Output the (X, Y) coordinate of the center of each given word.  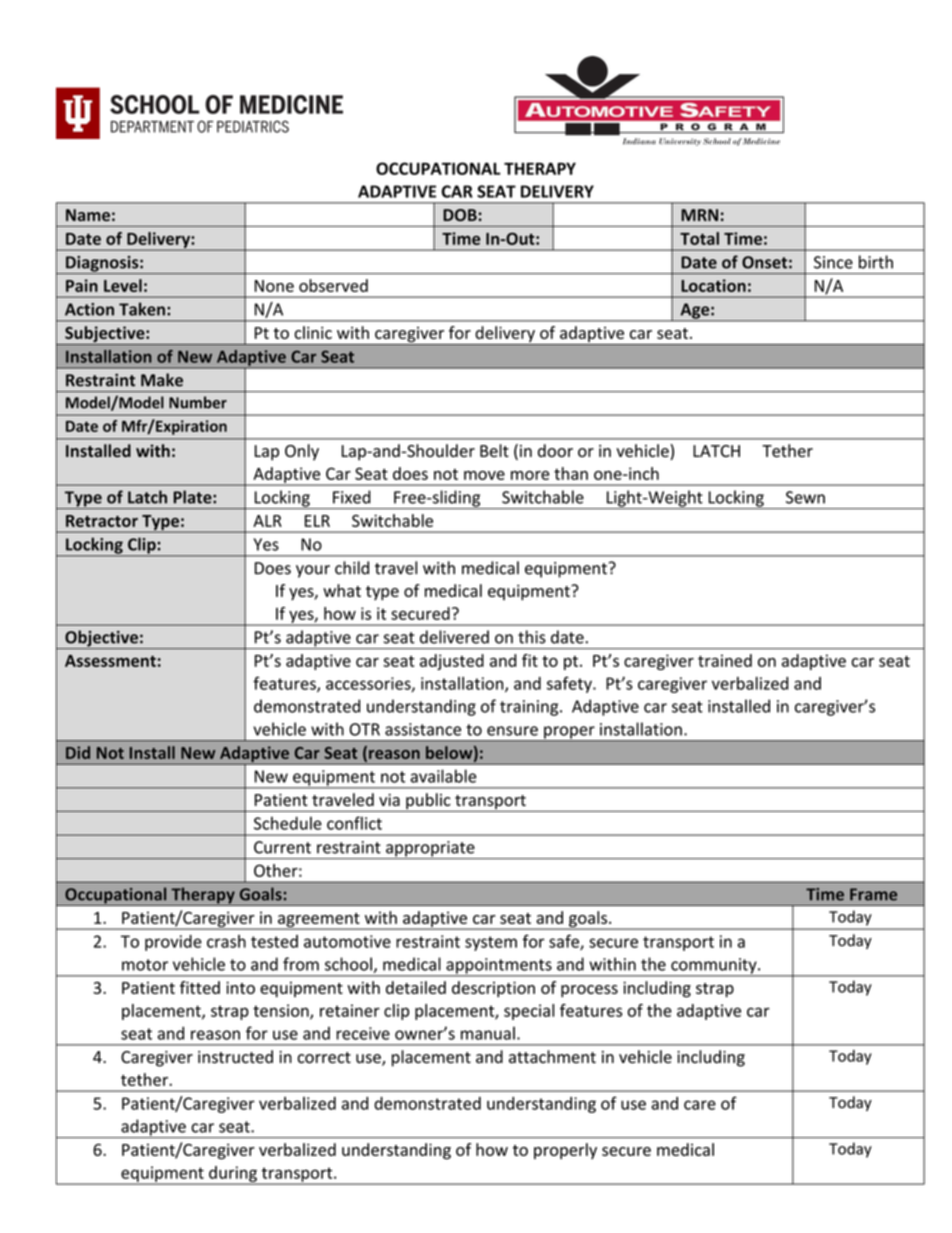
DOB (461, 215)
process (589, 991)
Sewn (805, 497)
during (233, 1175)
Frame (873, 894)
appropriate (430, 850)
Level (123, 285)
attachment (552, 1057)
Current (282, 847)
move (484, 475)
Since (833, 262)
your (313, 571)
